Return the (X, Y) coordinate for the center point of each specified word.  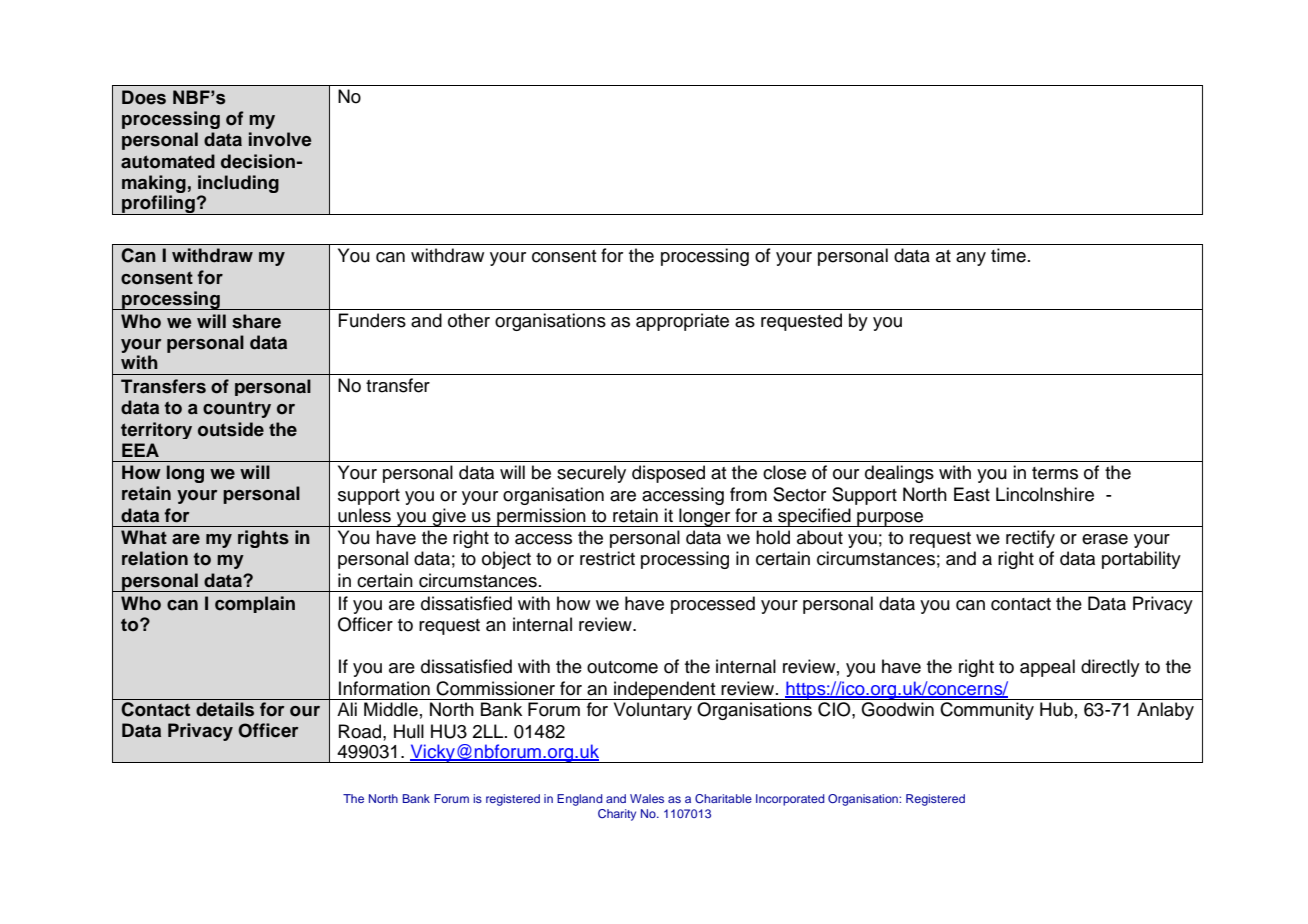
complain (255, 604)
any (971, 259)
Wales (647, 798)
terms (1055, 473)
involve (280, 139)
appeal (1047, 668)
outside (231, 429)
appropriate (682, 322)
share (256, 321)
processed (713, 605)
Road (361, 731)
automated (168, 161)
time (1008, 255)
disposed (668, 474)
